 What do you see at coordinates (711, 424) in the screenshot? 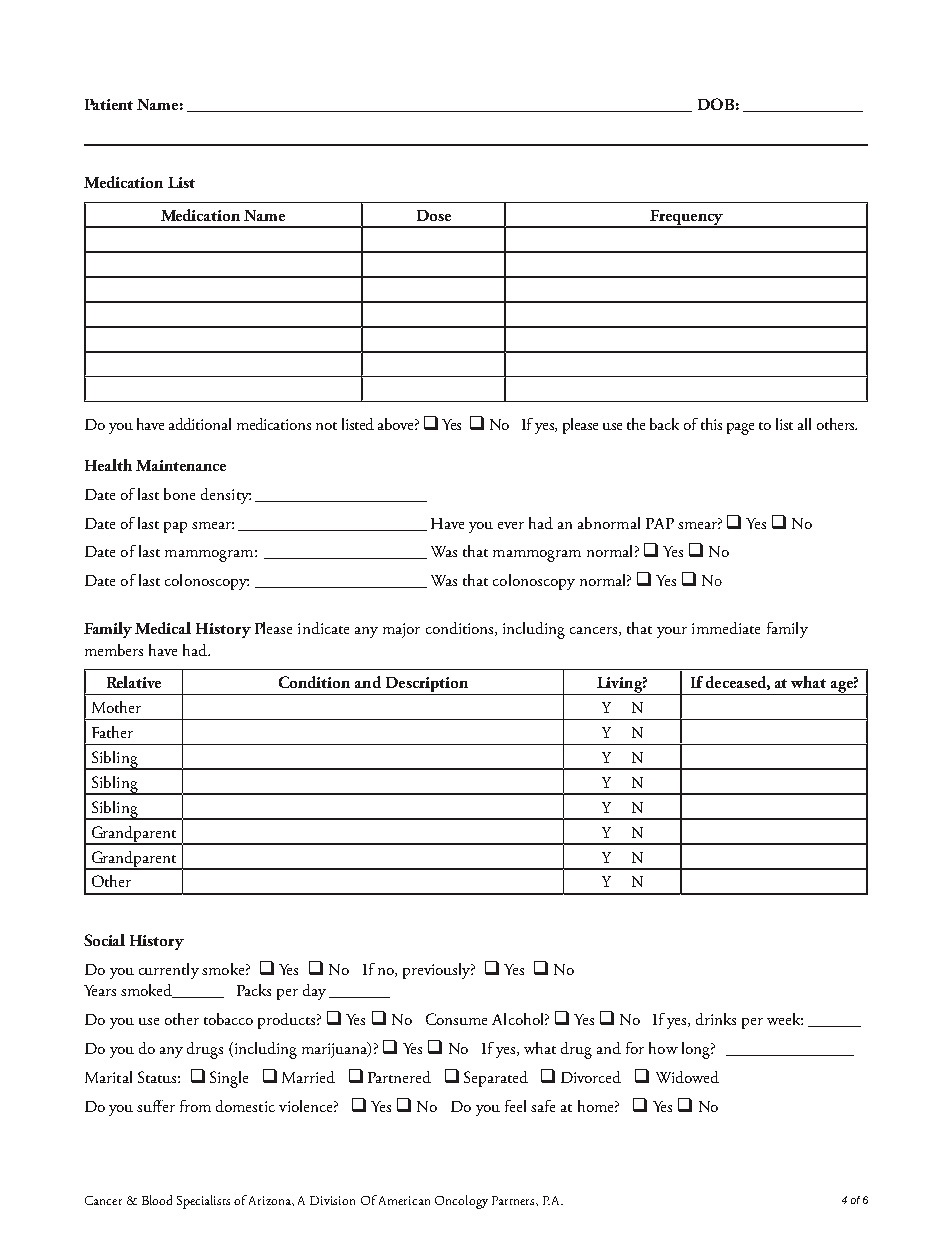
I see `this` at bounding box center [711, 424].
